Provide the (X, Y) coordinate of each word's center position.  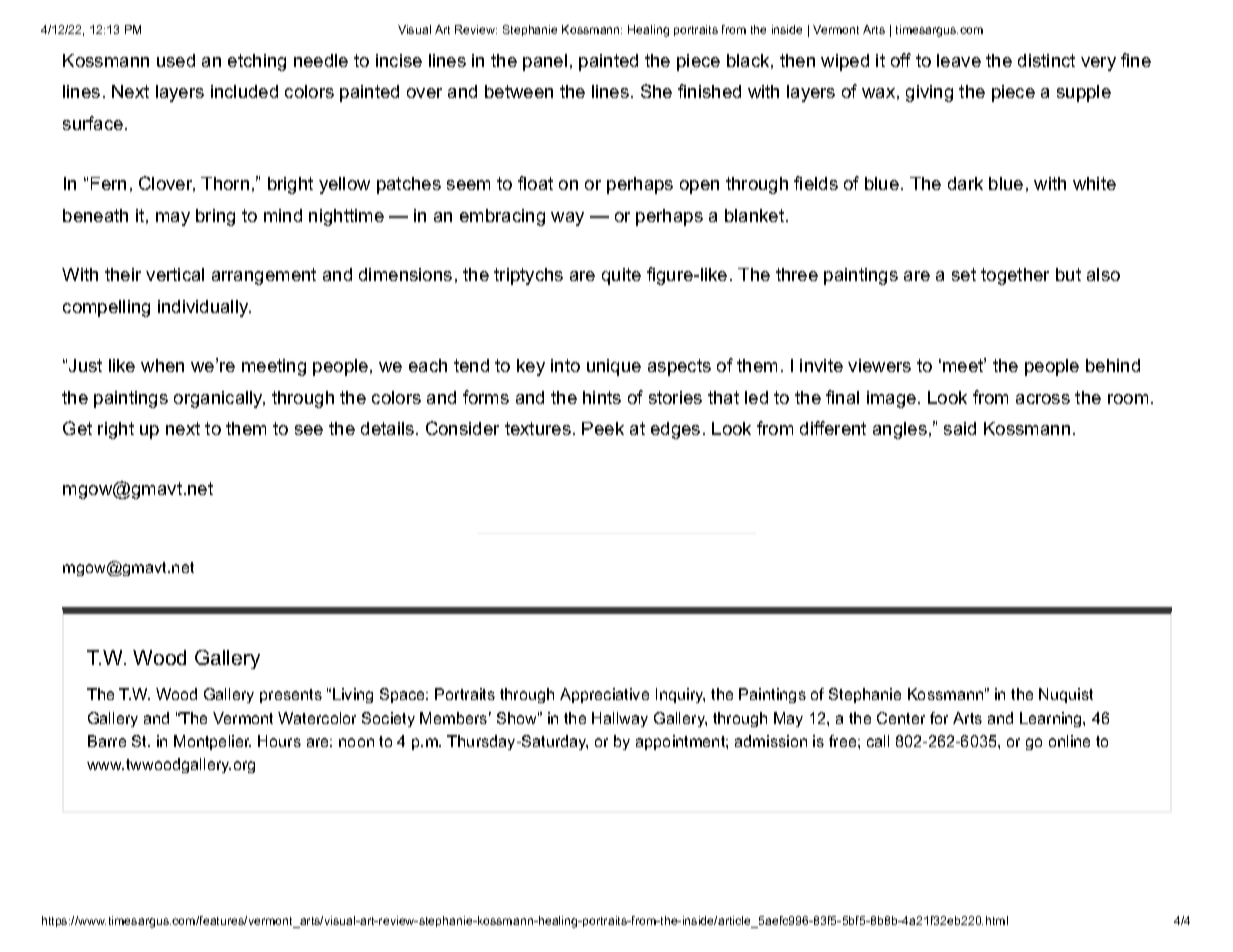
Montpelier (212, 742)
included (244, 91)
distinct (1046, 60)
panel (545, 62)
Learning (1052, 719)
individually (204, 308)
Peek (603, 428)
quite (621, 276)
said (960, 428)
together (1015, 276)
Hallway (620, 719)
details (387, 428)
